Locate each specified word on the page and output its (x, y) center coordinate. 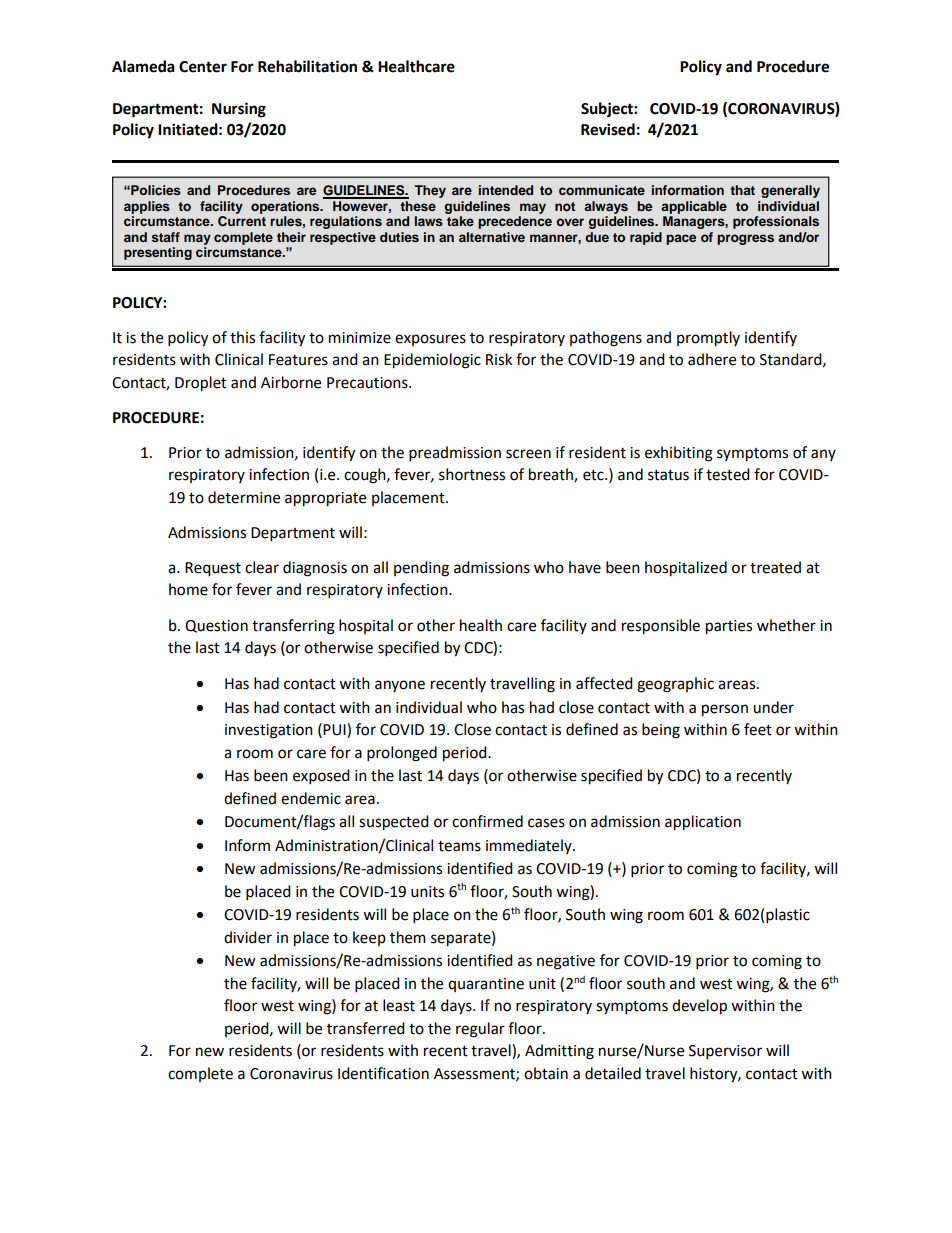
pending (421, 569)
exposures (430, 340)
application (703, 823)
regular (480, 1030)
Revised (608, 129)
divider (248, 937)
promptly (708, 339)
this (242, 337)
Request (213, 569)
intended (506, 190)
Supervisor (725, 1052)
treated (775, 567)
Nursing (239, 110)
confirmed (487, 821)
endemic (311, 798)
